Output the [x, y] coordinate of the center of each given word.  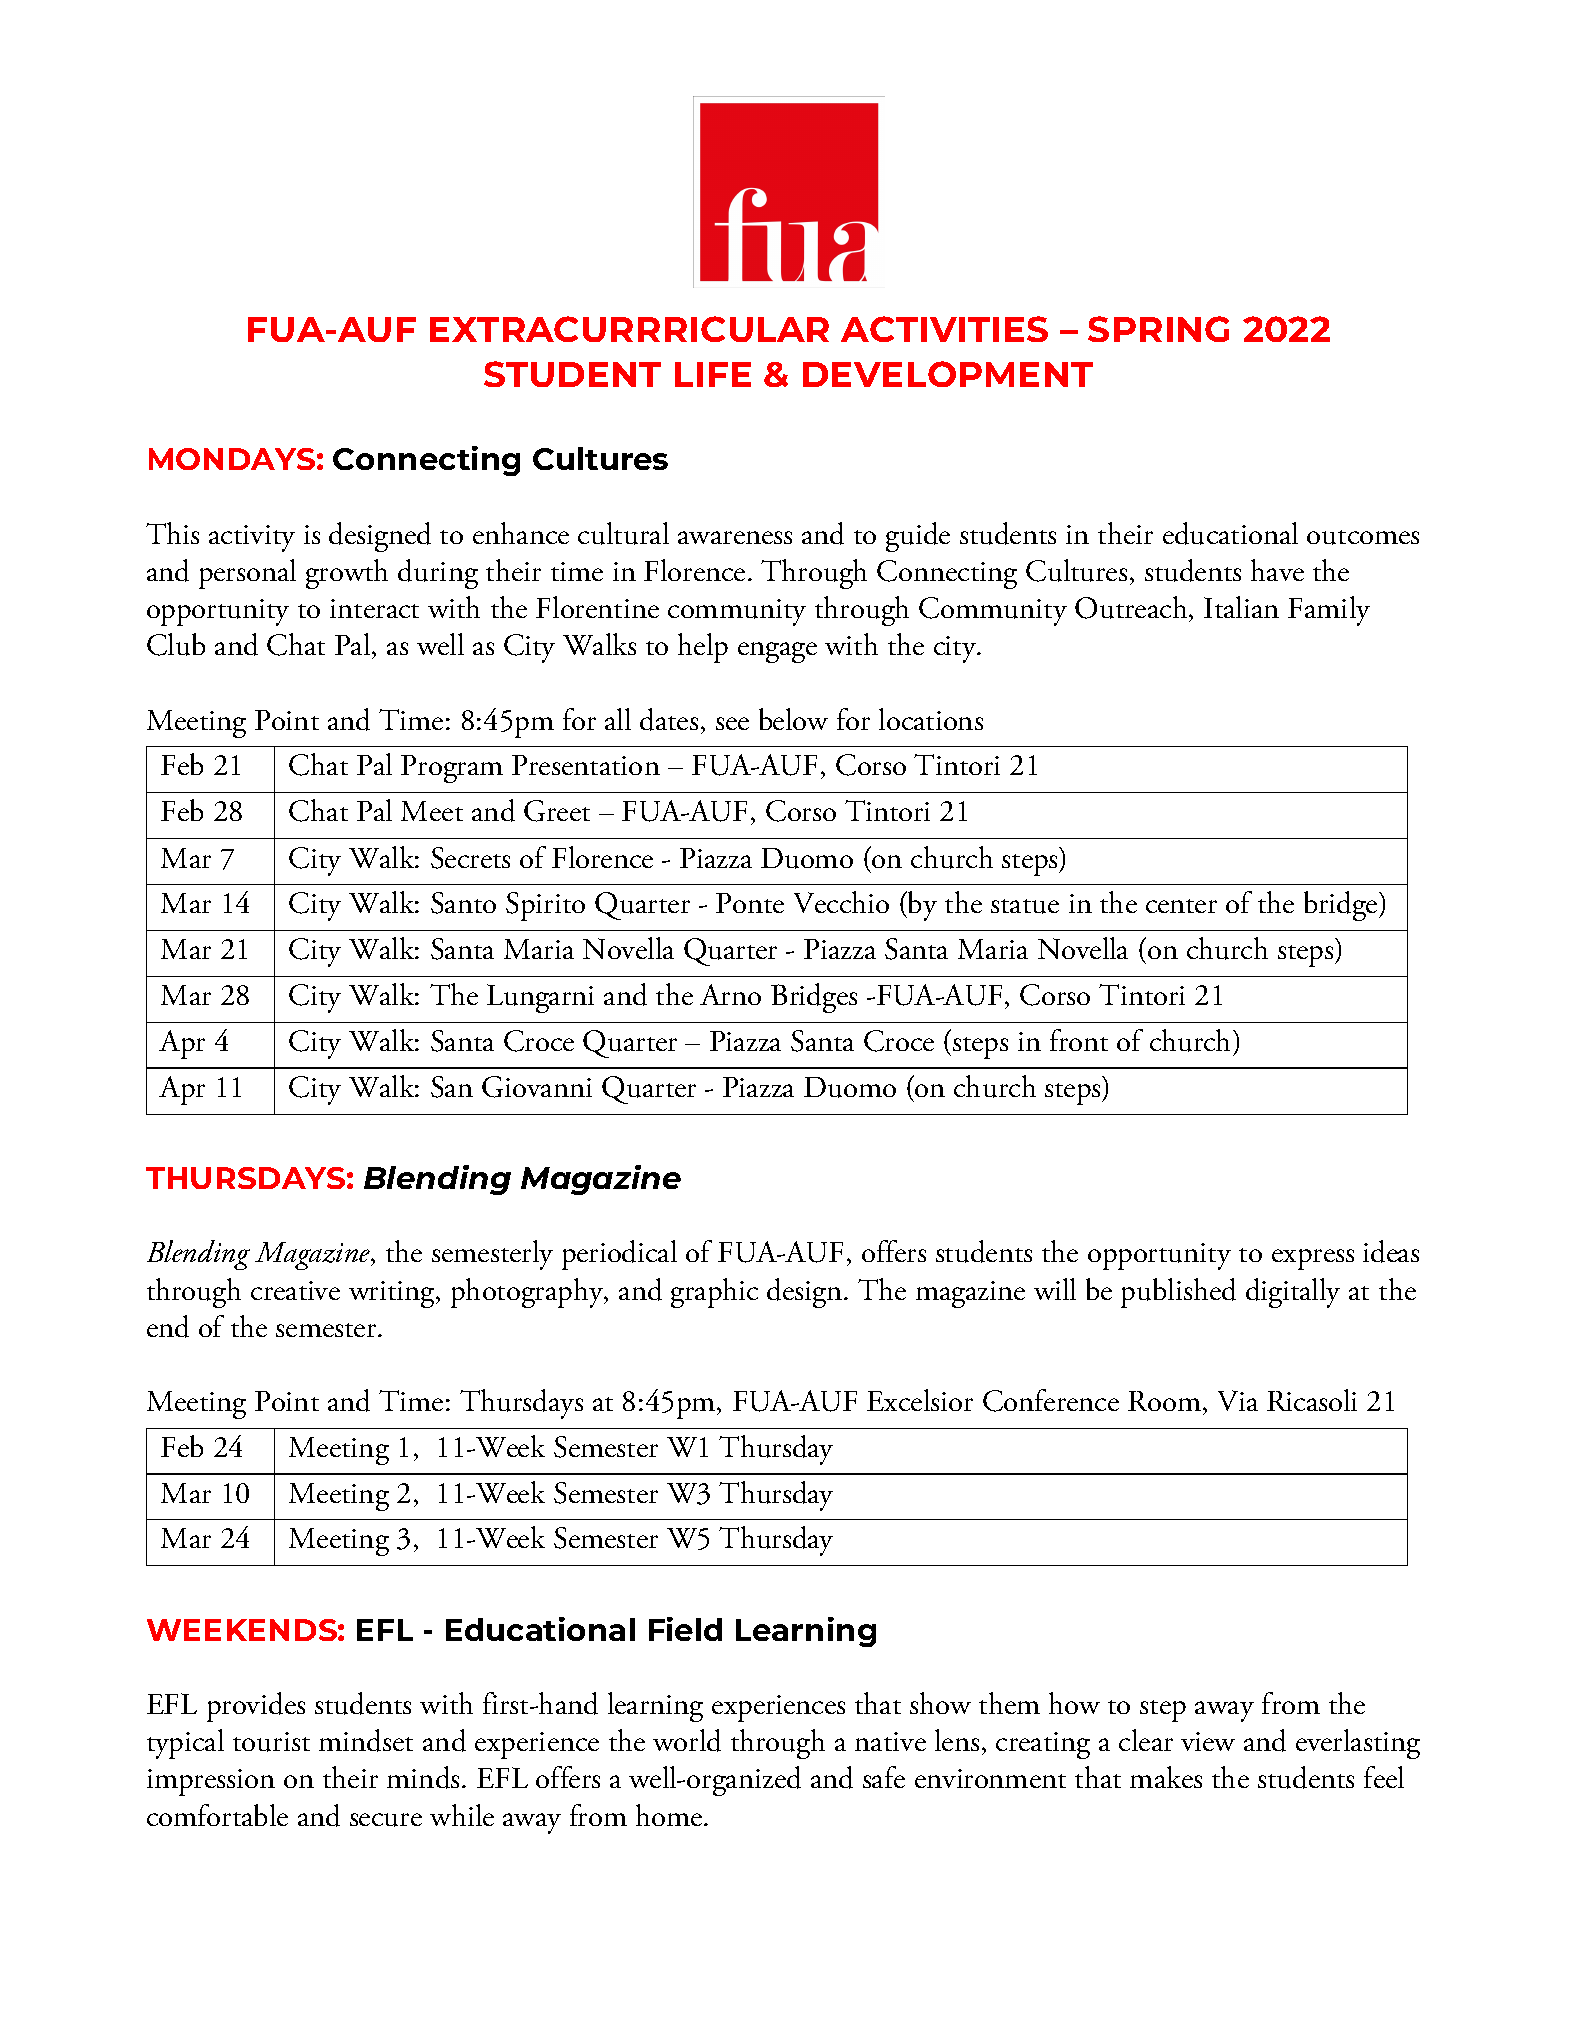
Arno [730, 994]
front [1079, 1040]
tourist [271, 1742]
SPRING [1158, 329]
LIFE [713, 374]
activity [252, 538]
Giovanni [537, 1087]
